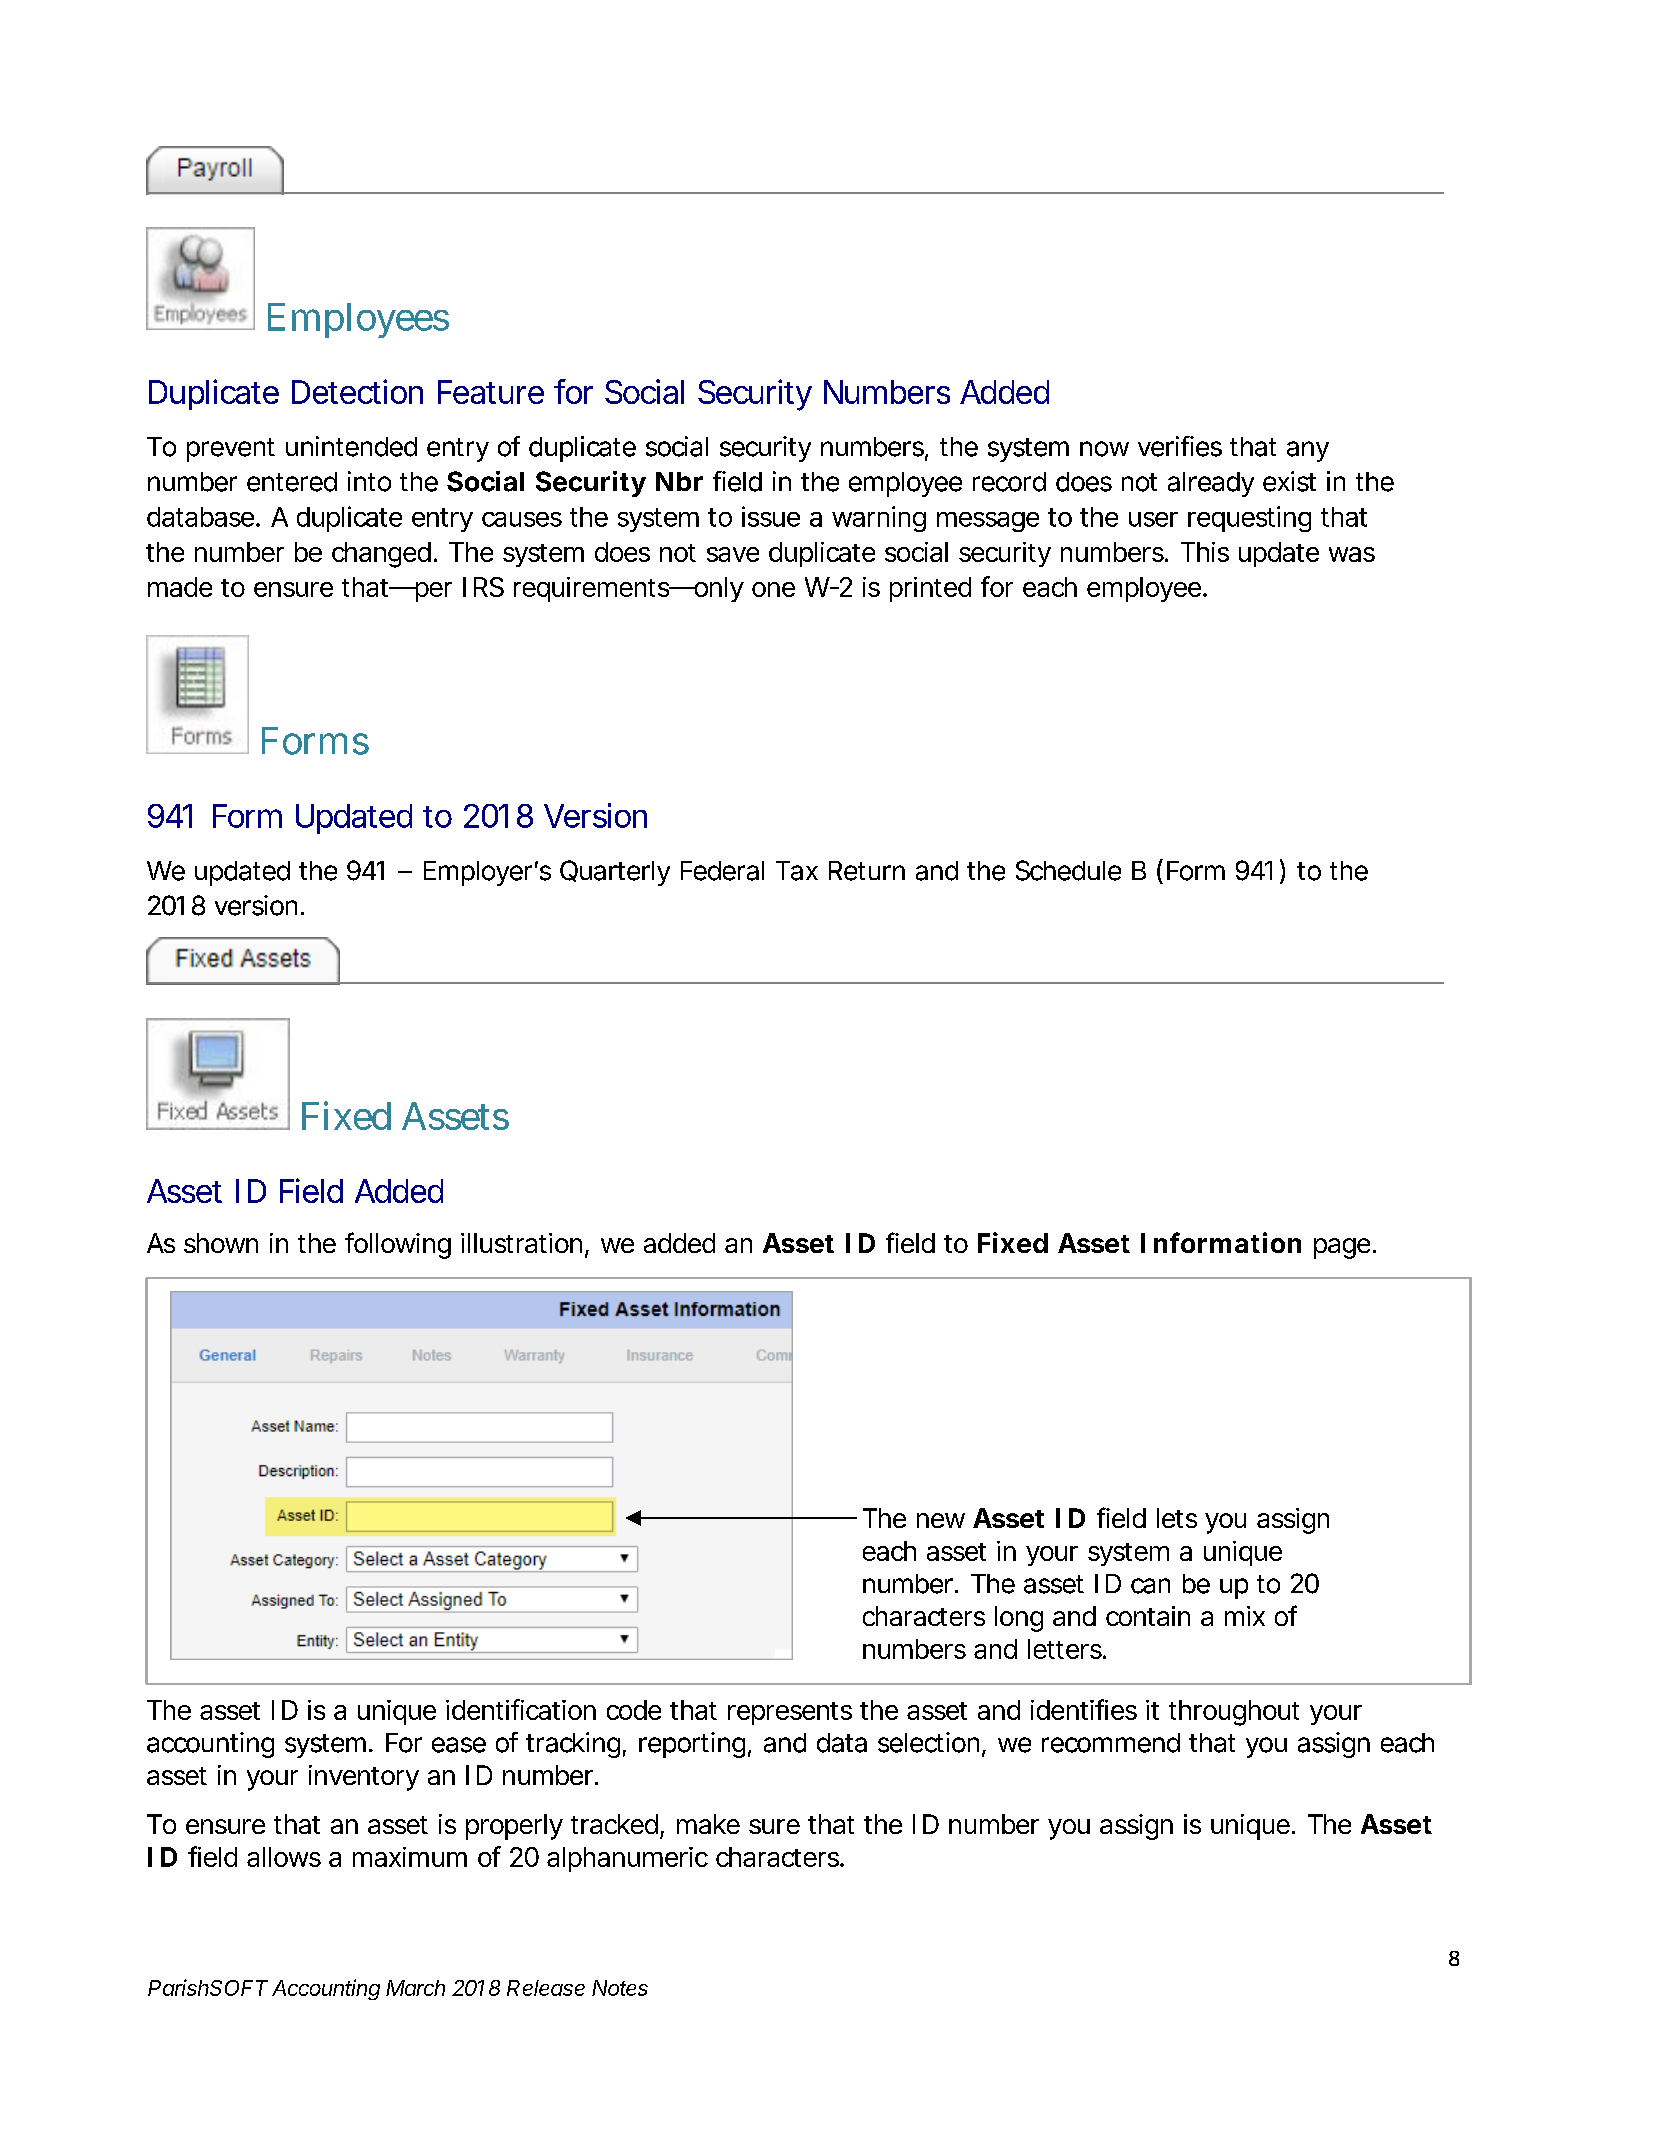 Image resolution: width=1655 pixels, height=2142 pixels. Describe the element at coordinates (679, 481) in the screenshot. I see `Nbr` at that location.
